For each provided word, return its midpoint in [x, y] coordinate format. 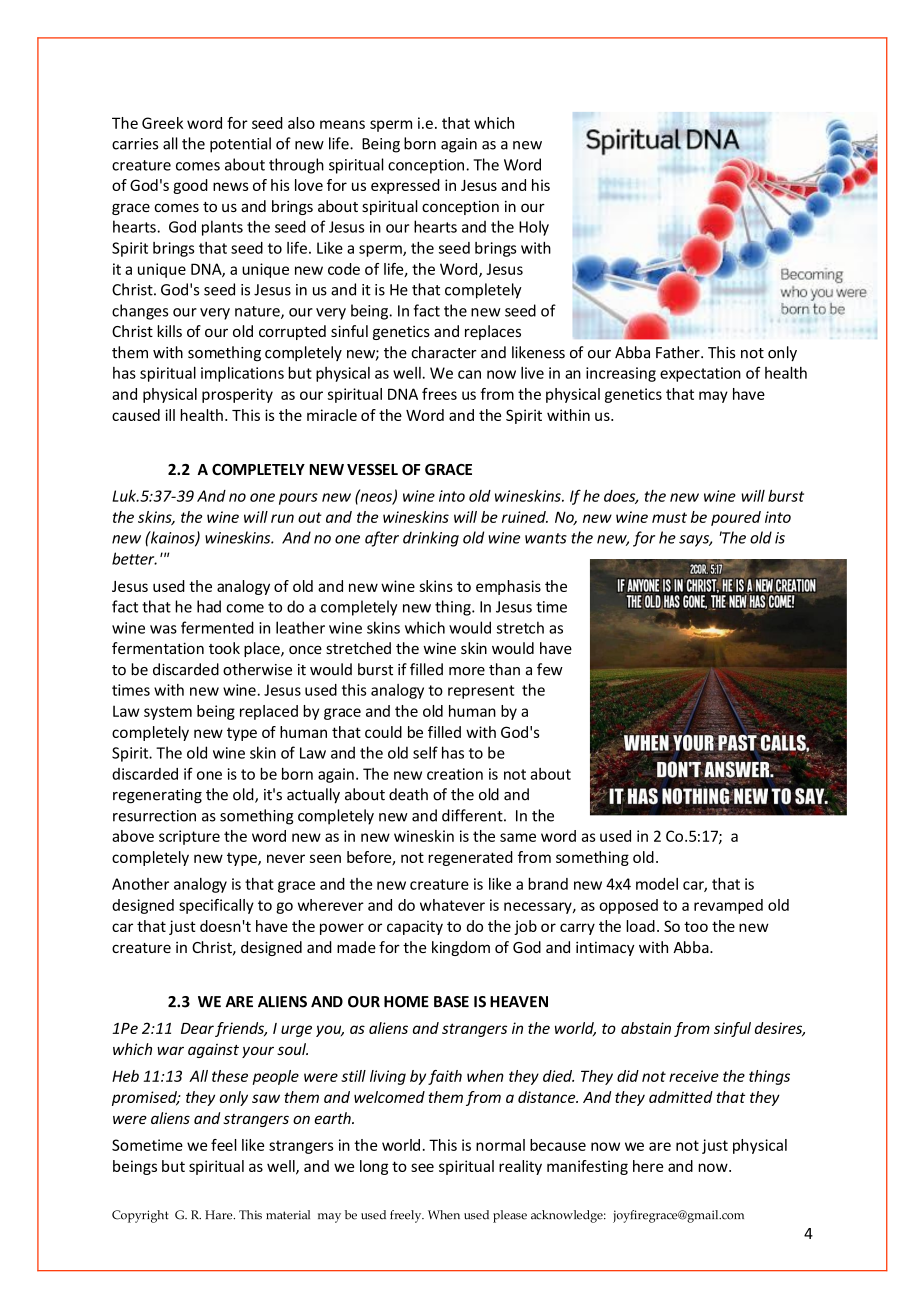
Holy [534, 228]
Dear [197, 1028]
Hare [220, 1215]
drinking [431, 539]
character [444, 352]
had [209, 606]
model [657, 884]
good [190, 186]
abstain [646, 1028]
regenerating [157, 796]
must [669, 517]
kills [169, 331]
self [425, 752]
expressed [405, 186]
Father [679, 352]
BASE [451, 1002]
